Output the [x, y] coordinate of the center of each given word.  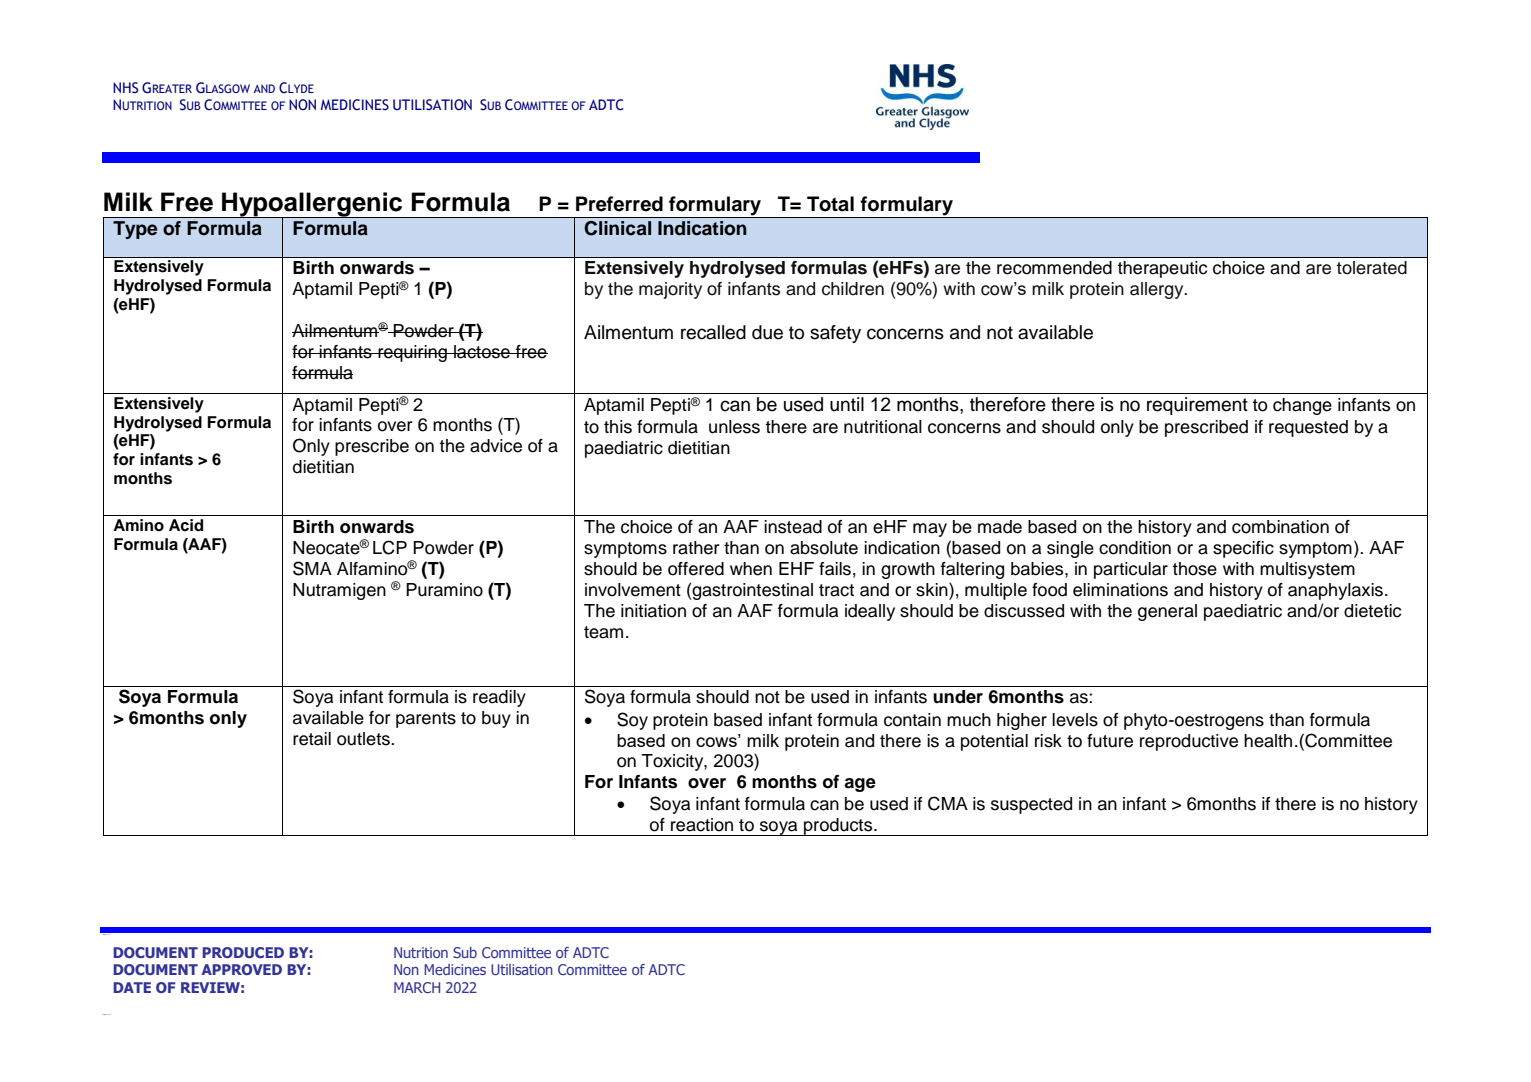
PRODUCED [243, 952]
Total [830, 204]
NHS [125, 88]
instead [793, 527]
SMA [312, 568]
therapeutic [1162, 269]
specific [1243, 549]
